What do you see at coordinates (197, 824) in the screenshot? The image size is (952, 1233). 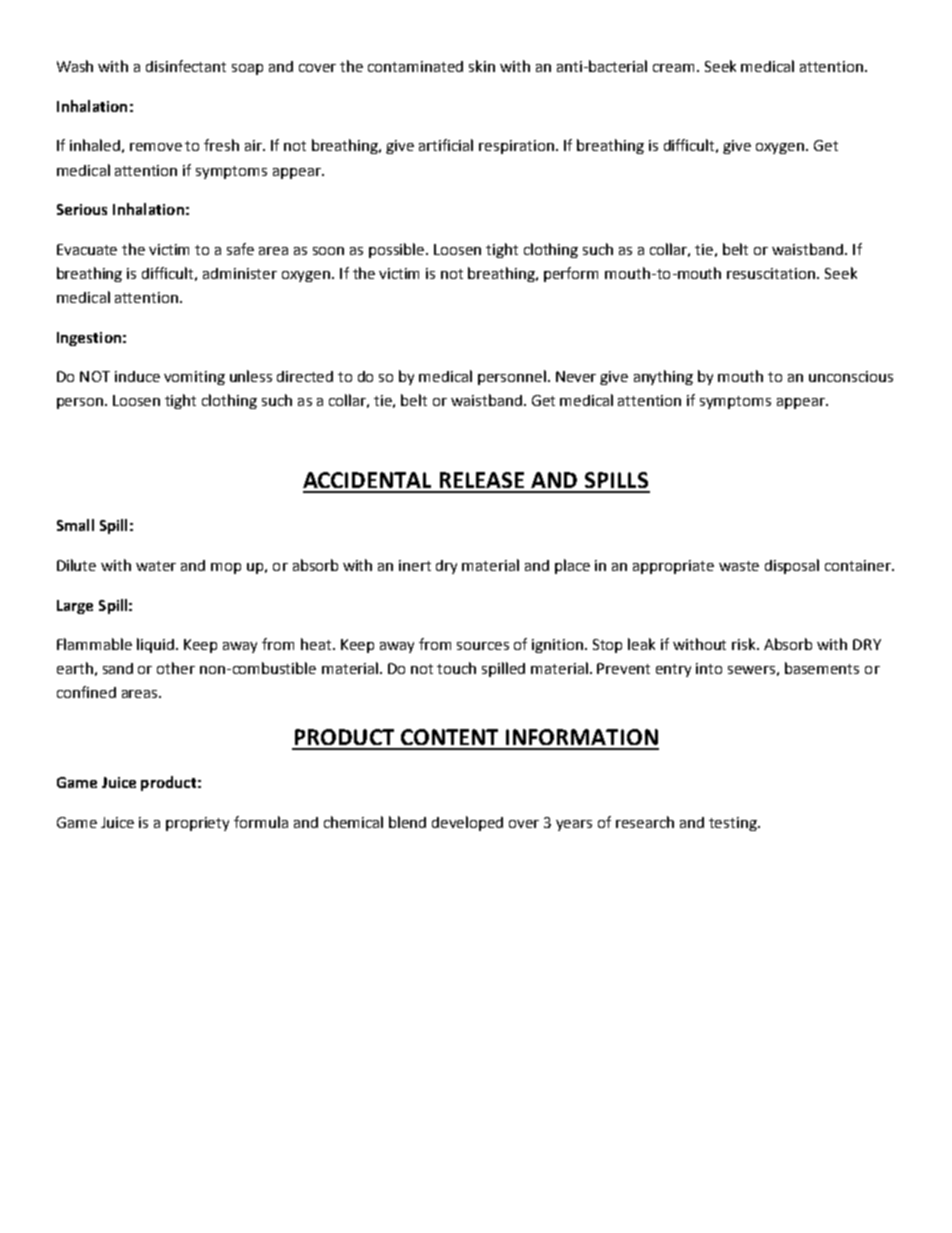 I see `propriety` at bounding box center [197, 824].
